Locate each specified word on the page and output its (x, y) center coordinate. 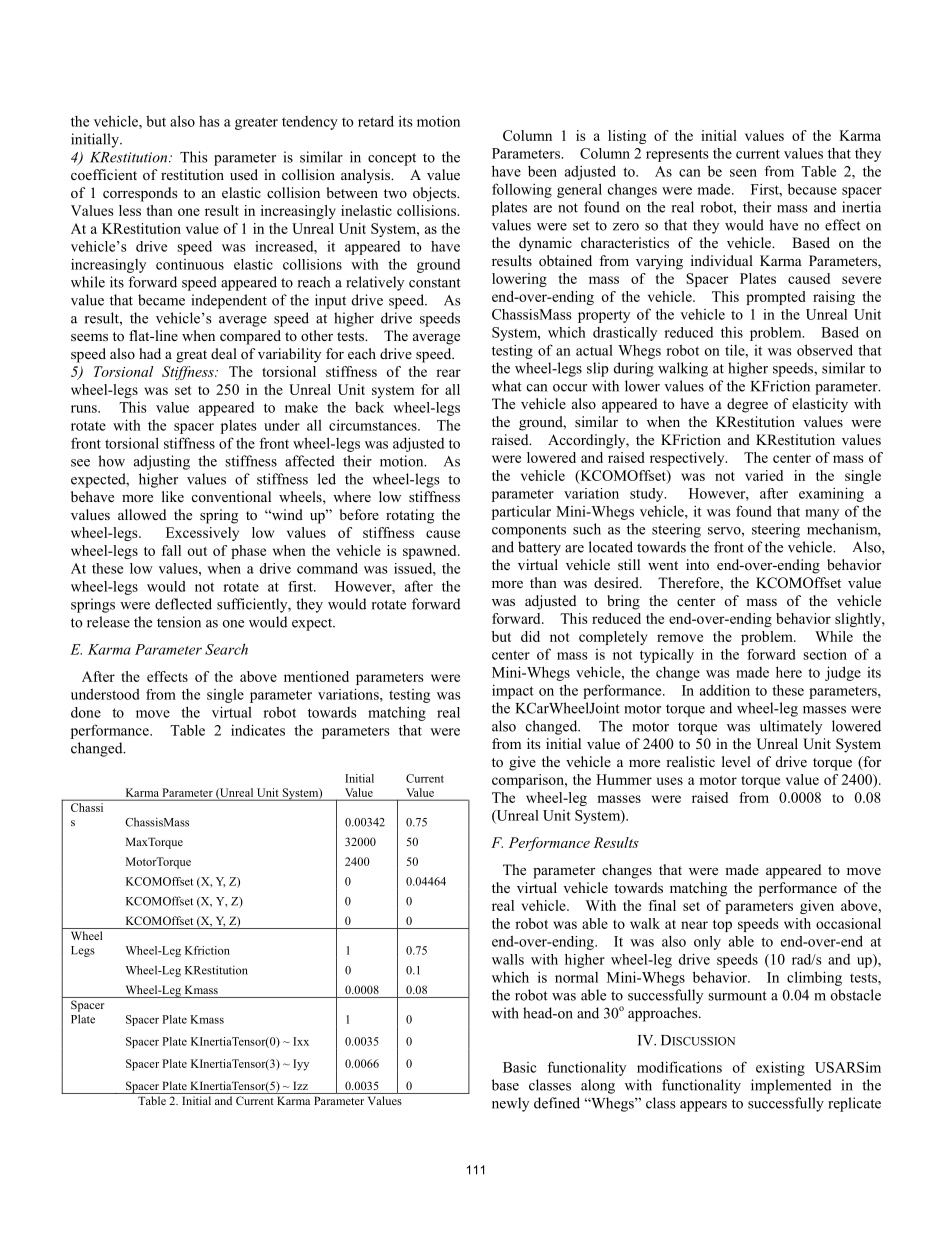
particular (521, 512)
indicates (258, 730)
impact (513, 692)
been (542, 171)
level (736, 761)
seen (743, 173)
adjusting (162, 462)
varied (764, 475)
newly (510, 1104)
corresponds (140, 194)
